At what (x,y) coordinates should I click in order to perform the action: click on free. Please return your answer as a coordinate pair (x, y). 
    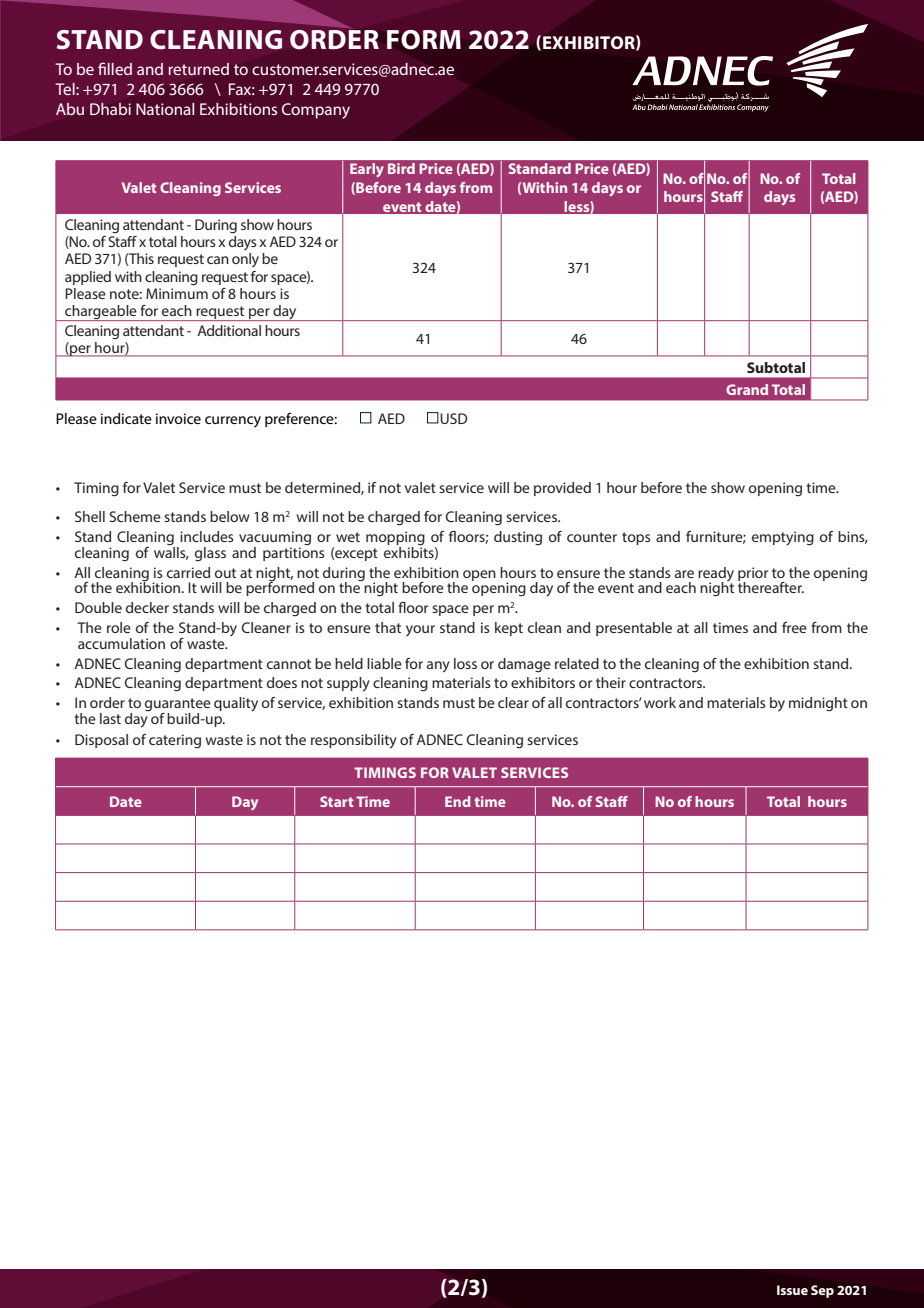
    Looking at the image, I should click on (794, 627).
